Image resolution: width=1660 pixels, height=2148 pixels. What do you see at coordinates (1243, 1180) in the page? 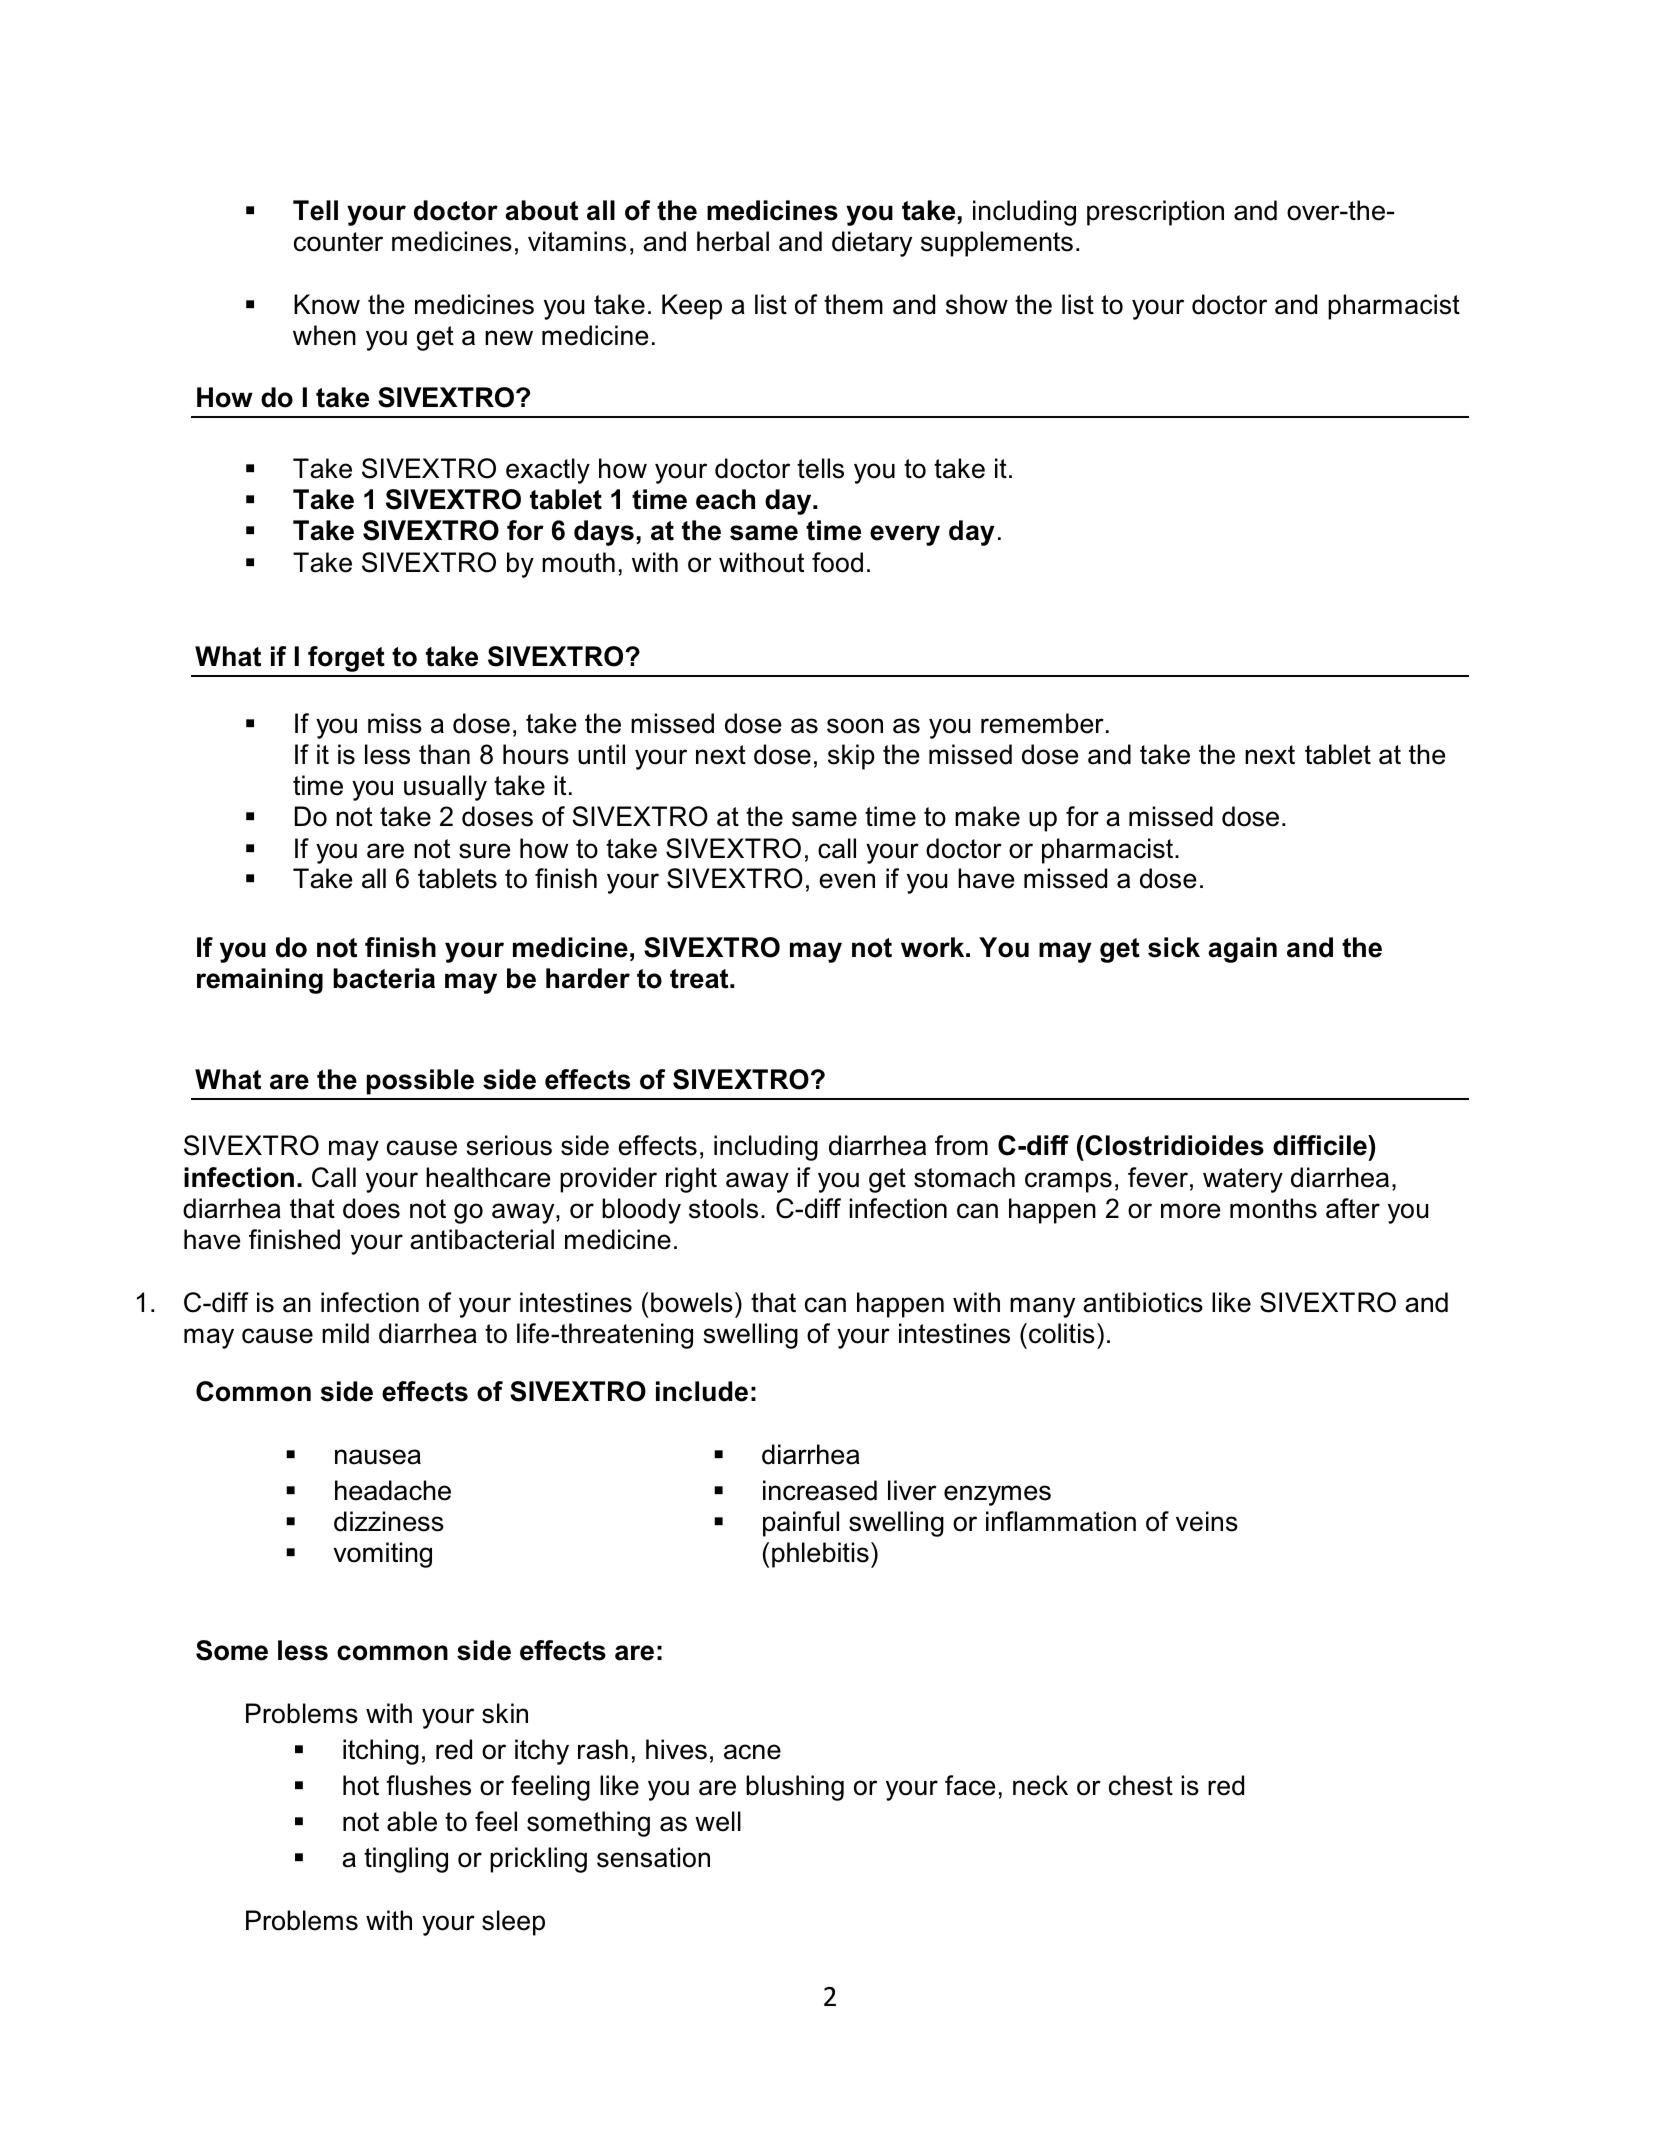
I see `watery` at bounding box center [1243, 1180].
